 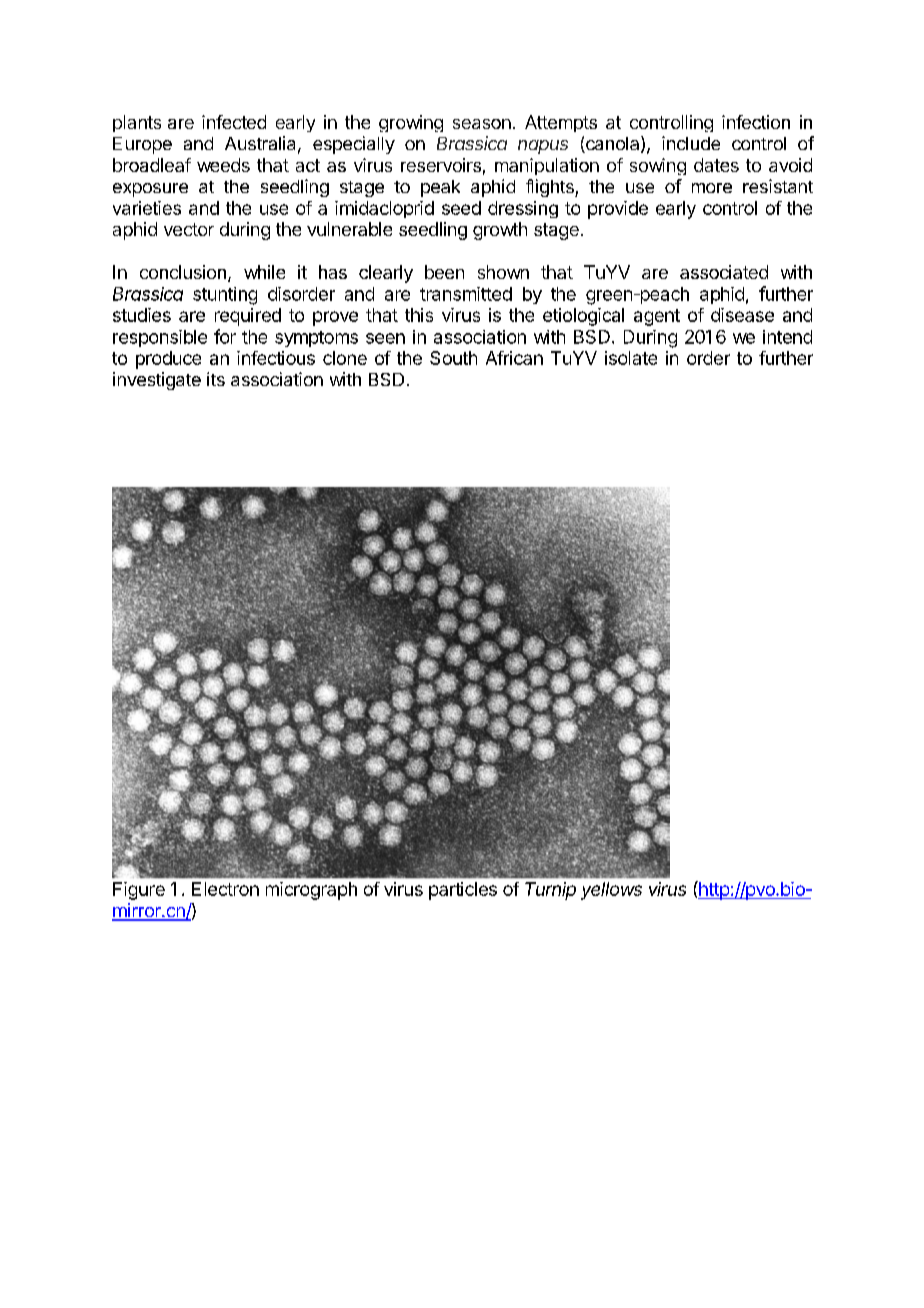 What do you see at coordinates (216, 379) in the page?
I see `its` at bounding box center [216, 379].
